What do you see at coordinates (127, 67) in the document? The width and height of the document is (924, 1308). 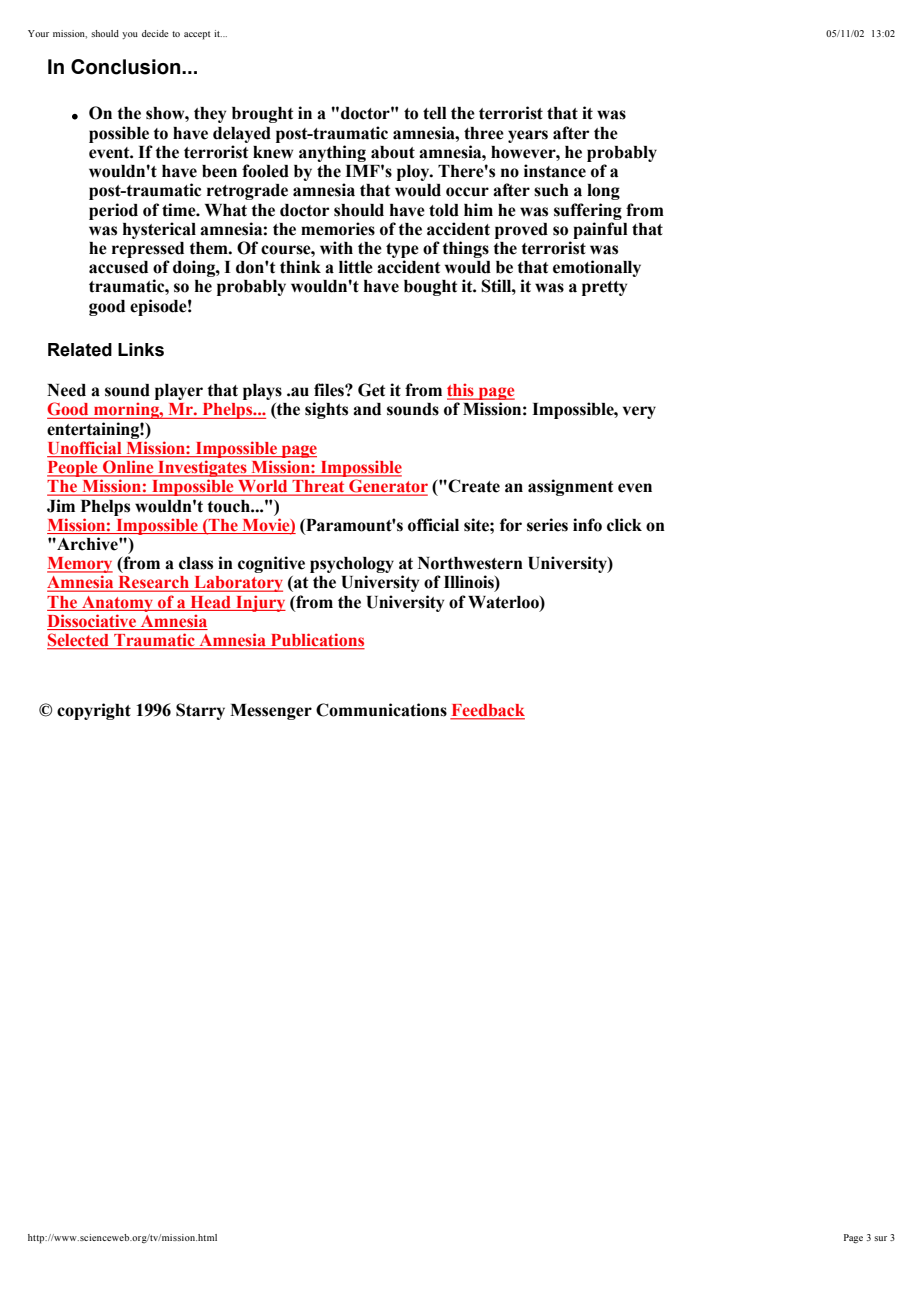 I see `Conclusion` at bounding box center [127, 67].
